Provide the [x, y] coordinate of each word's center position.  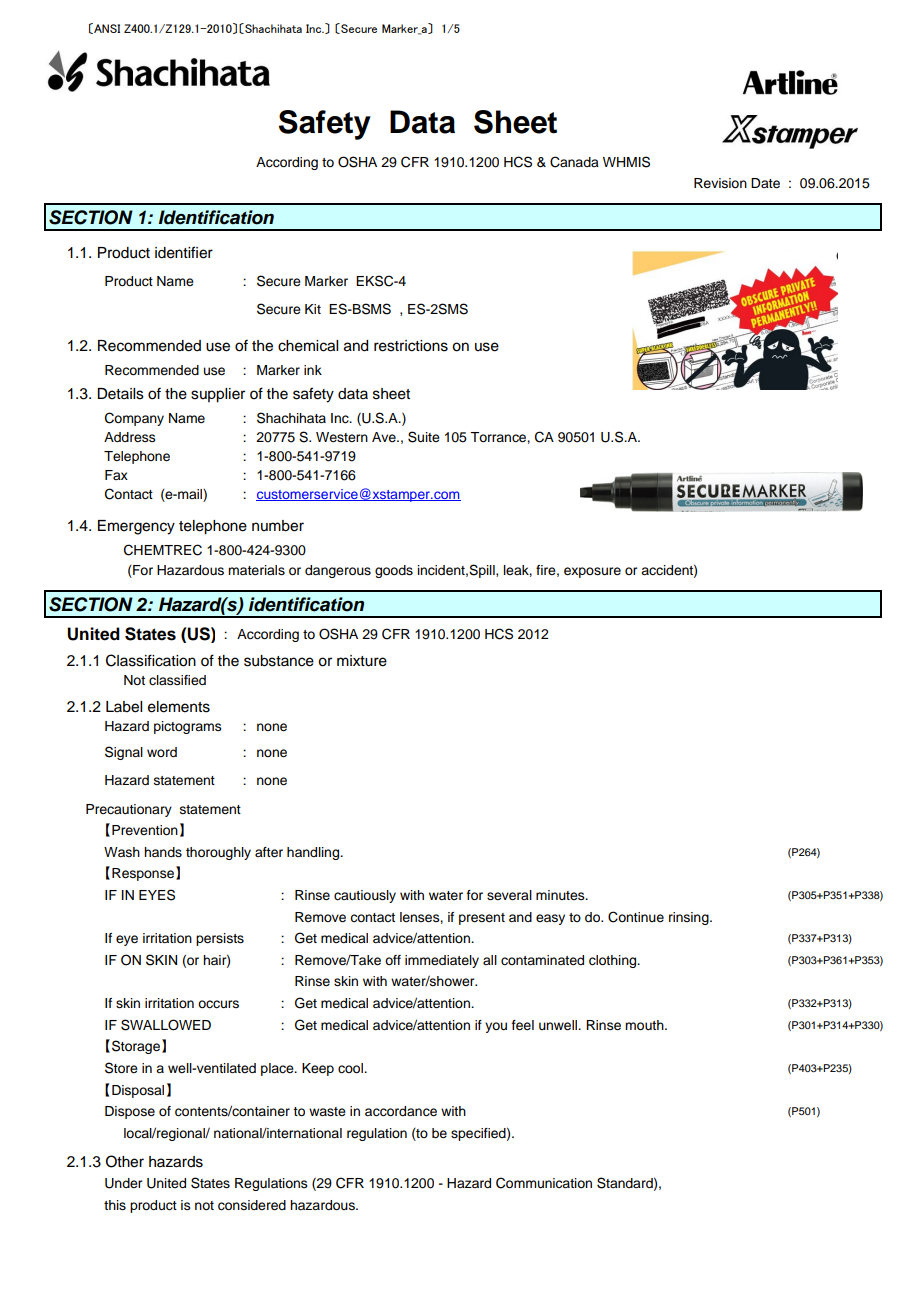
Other [125, 1161]
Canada [574, 162]
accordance [401, 1111]
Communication [544, 1183]
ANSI [106, 28]
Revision [720, 183]
